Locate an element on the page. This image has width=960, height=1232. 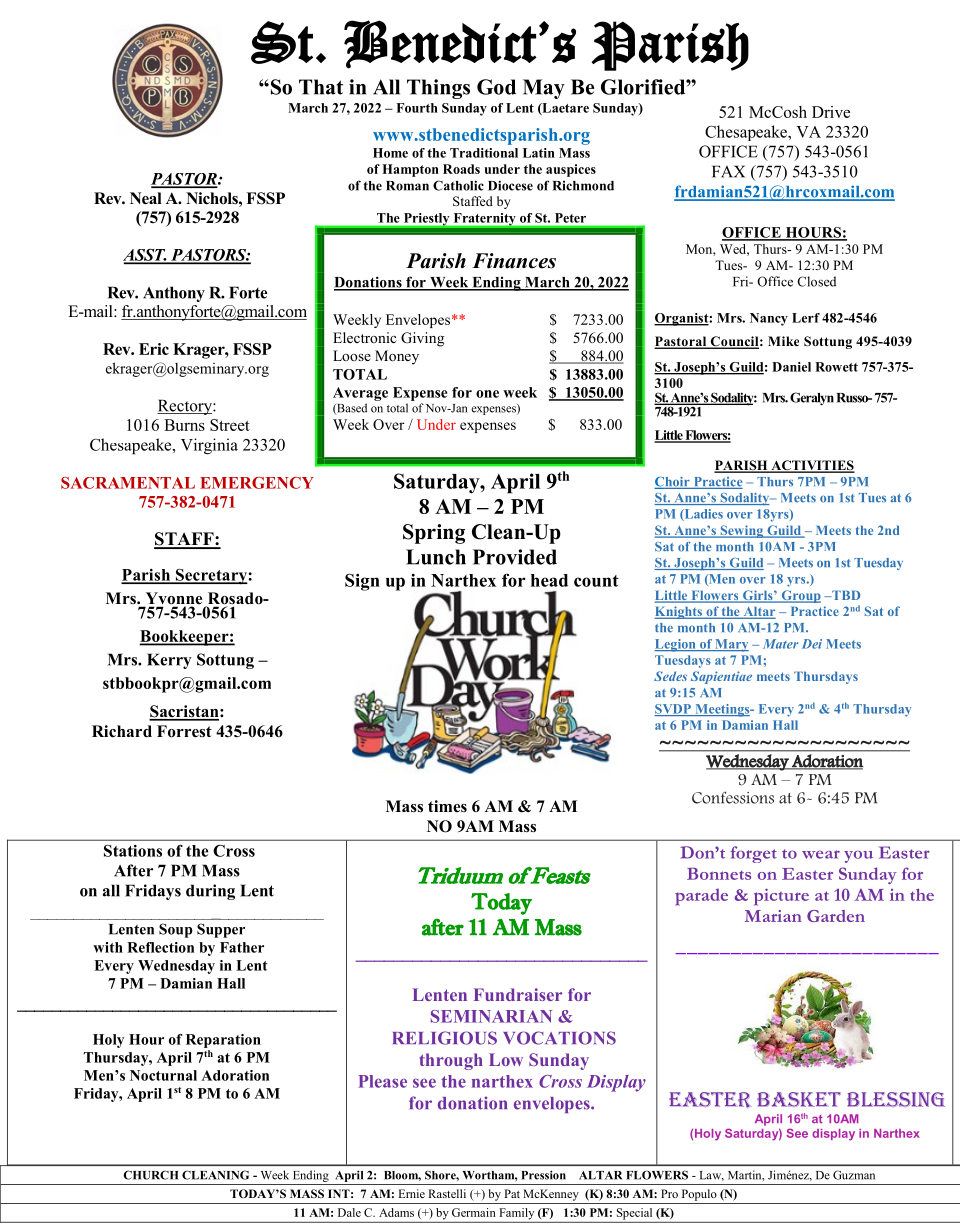
Burns is located at coordinates (184, 425).
